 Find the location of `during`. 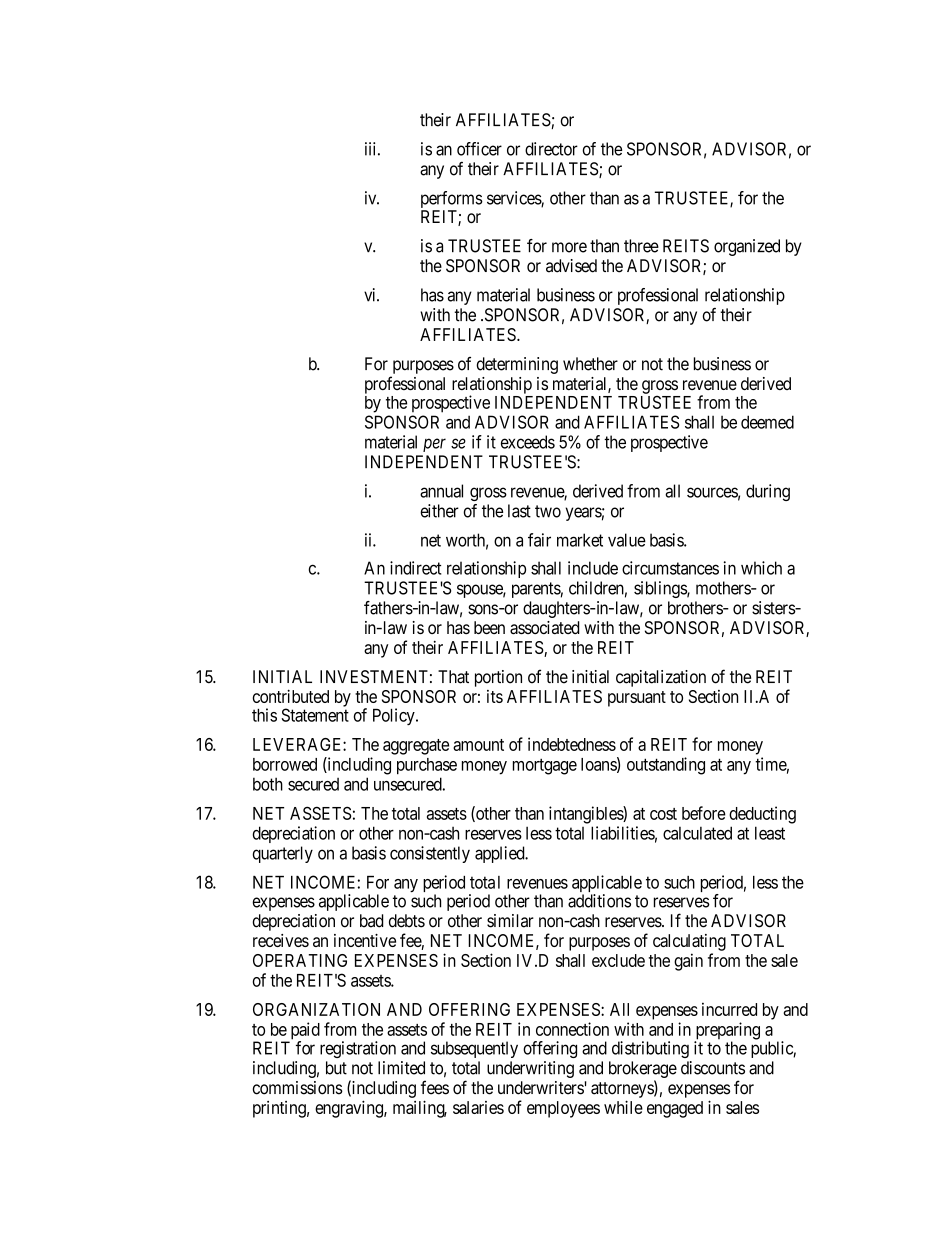

during is located at coordinates (768, 492).
